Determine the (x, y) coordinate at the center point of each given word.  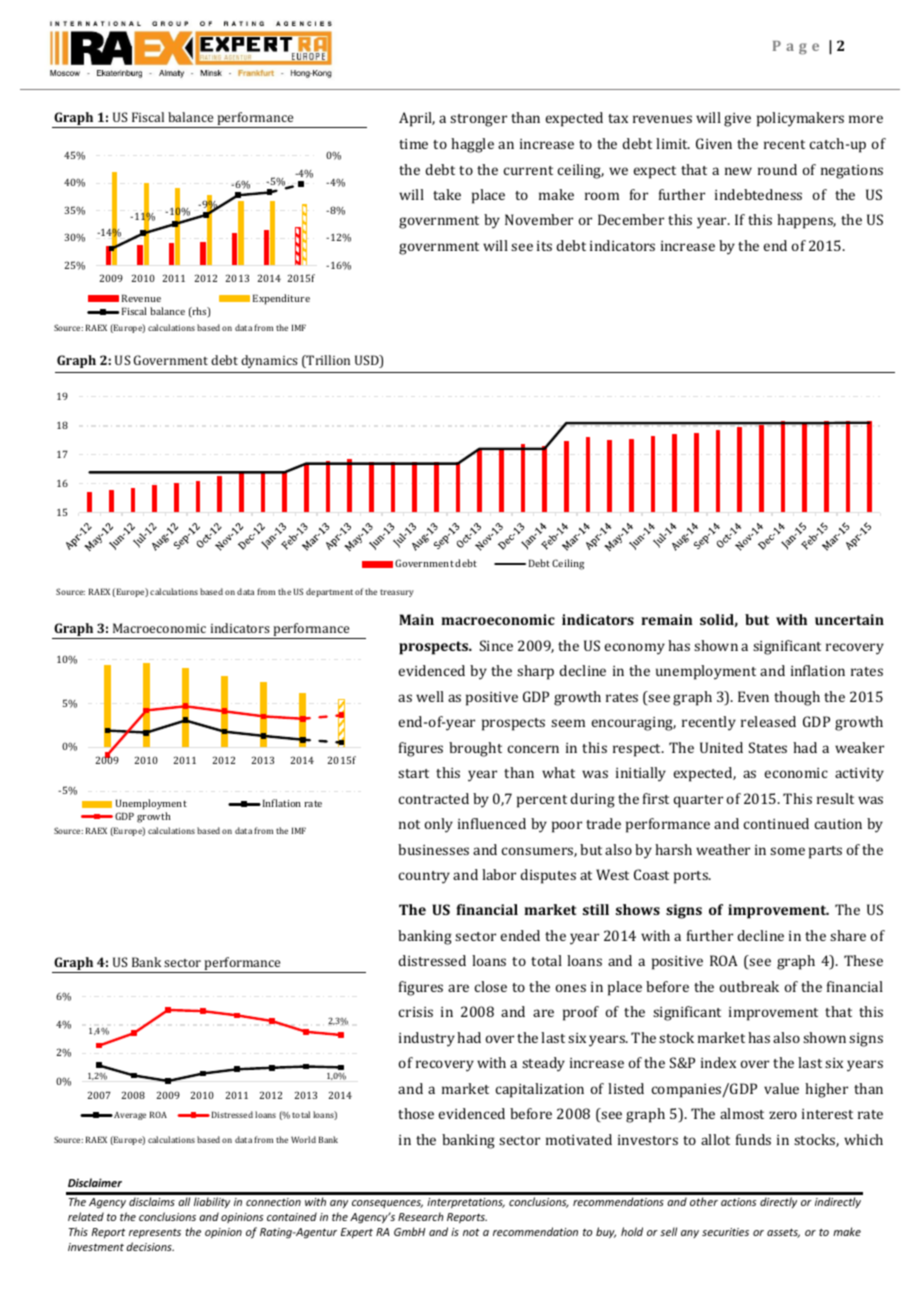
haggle (472, 145)
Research (421, 1216)
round (777, 169)
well (430, 696)
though (797, 698)
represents (155, 1233)
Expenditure (281, 299)
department (329, 592)
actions (738, 1202)
